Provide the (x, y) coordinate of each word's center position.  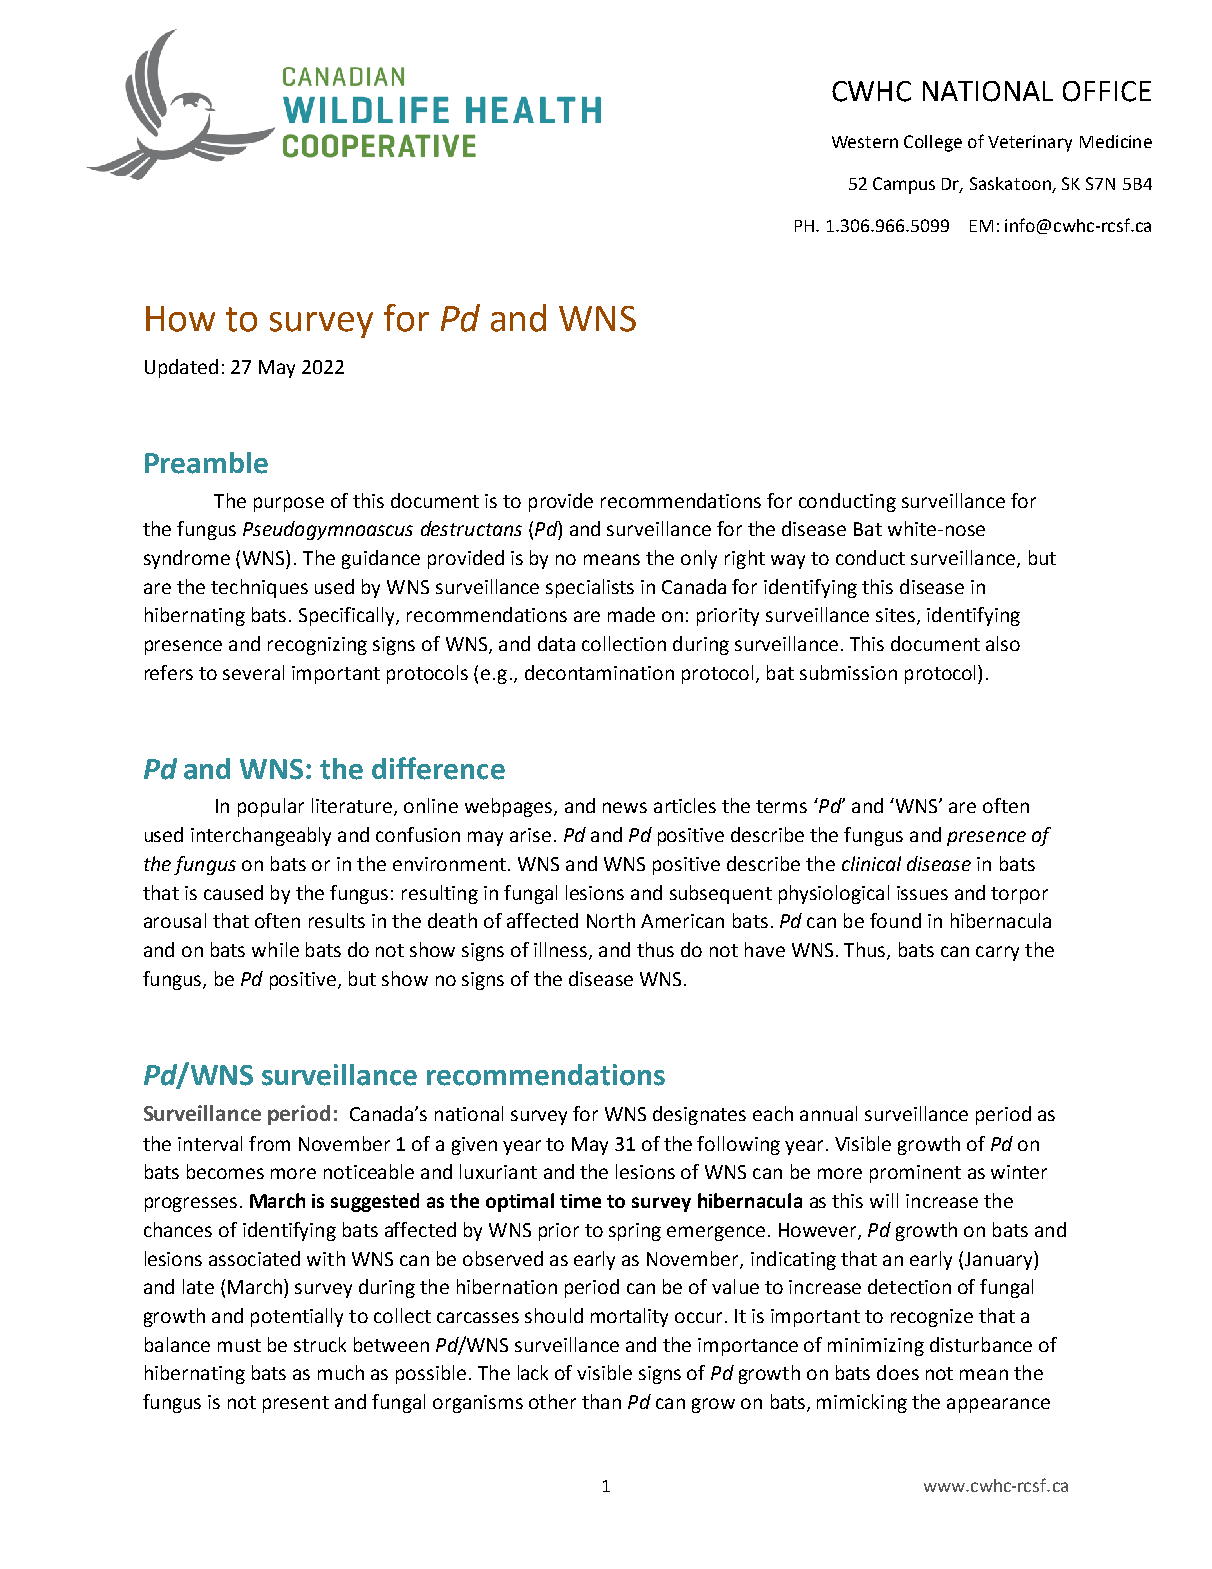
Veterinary (1030, 143)
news (625, 807)
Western (865, 142)
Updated (181, 368)
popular (271, 807)
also (1003, 643)
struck (320, 1344)
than (601, 1401)
